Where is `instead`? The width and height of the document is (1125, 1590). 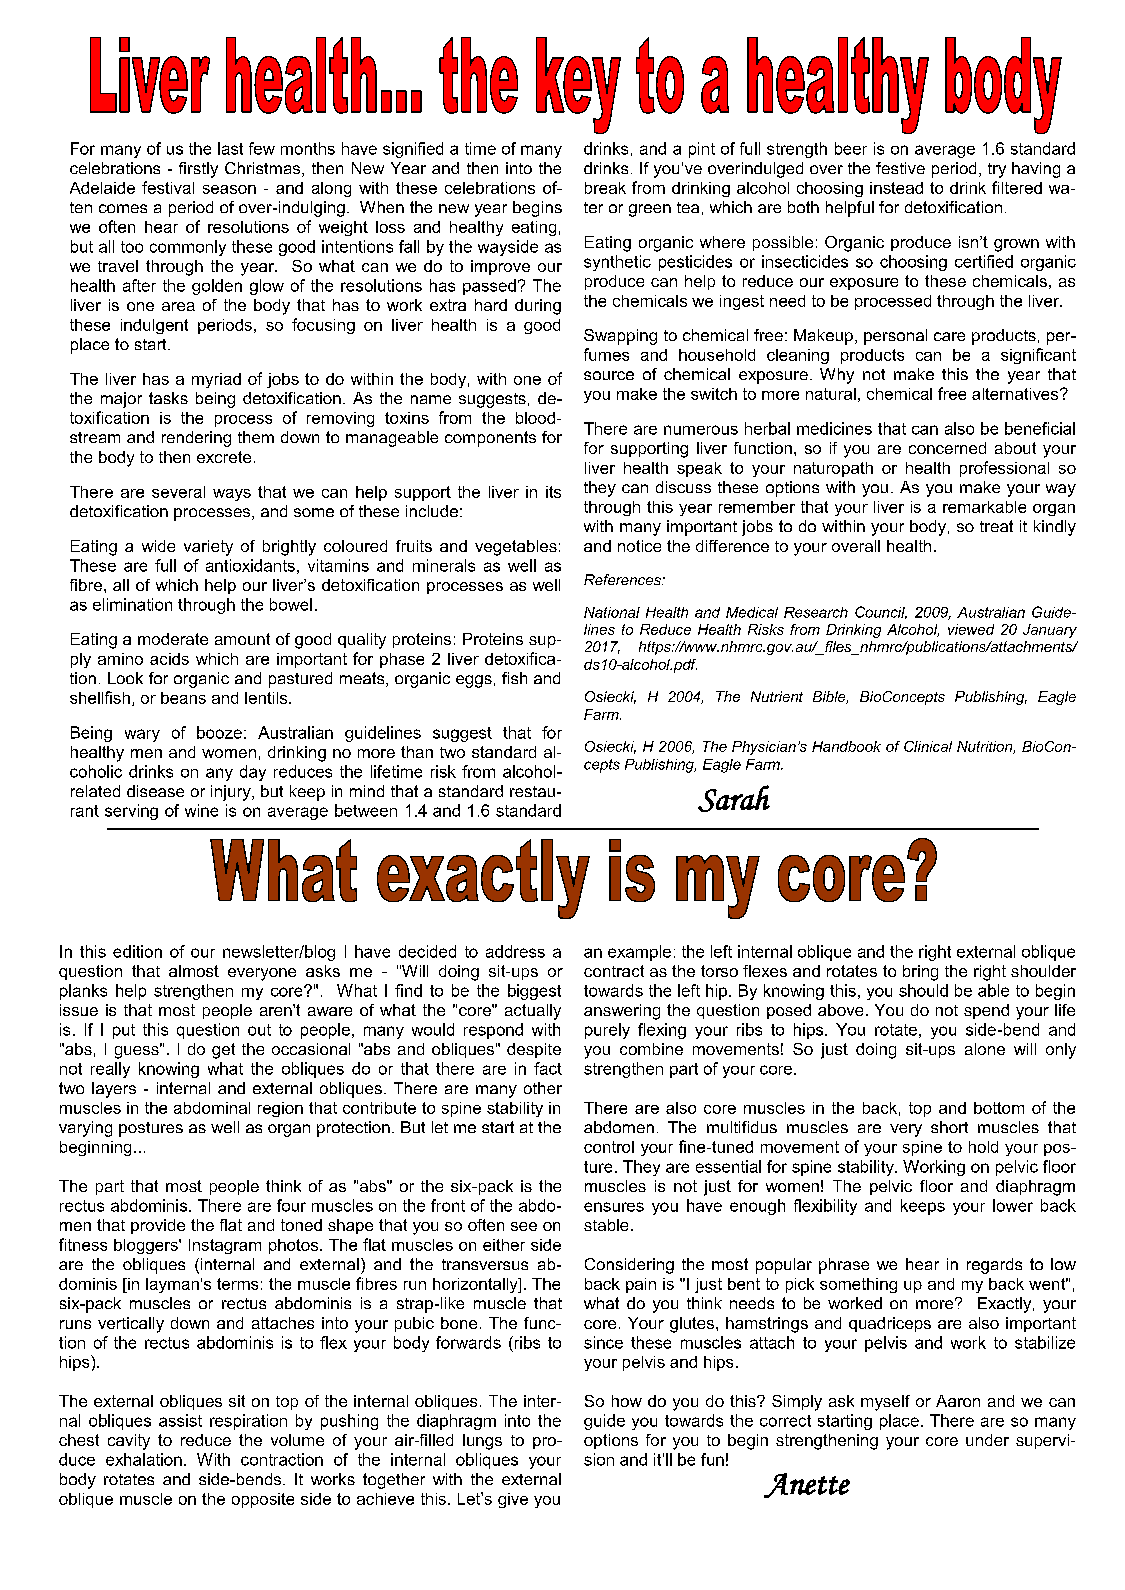 instead is located at coordinates (896, 188).
